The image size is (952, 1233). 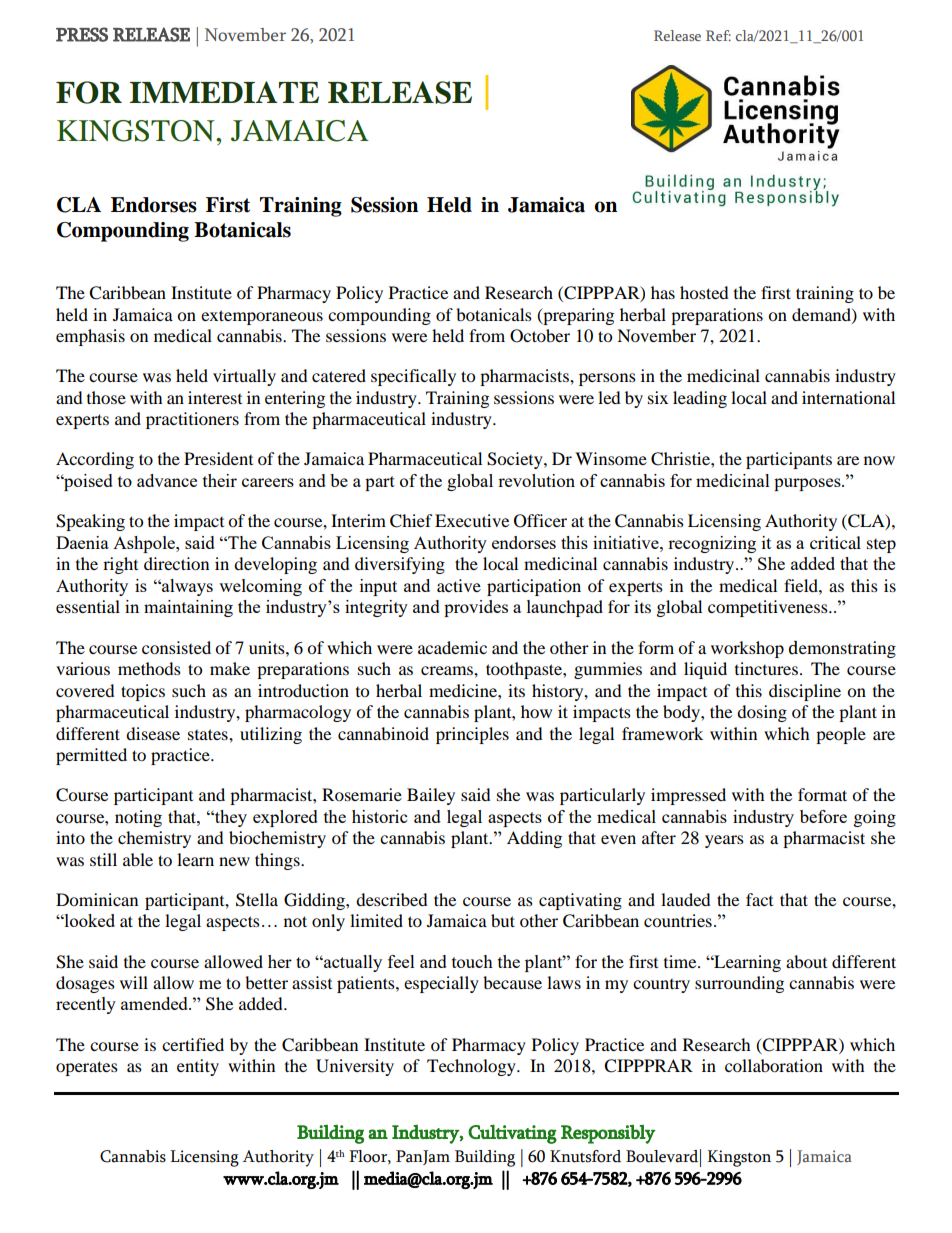 What do you see at coordinates (540, 336) in the page?
I see `October` at bounding box center [540, 336].
